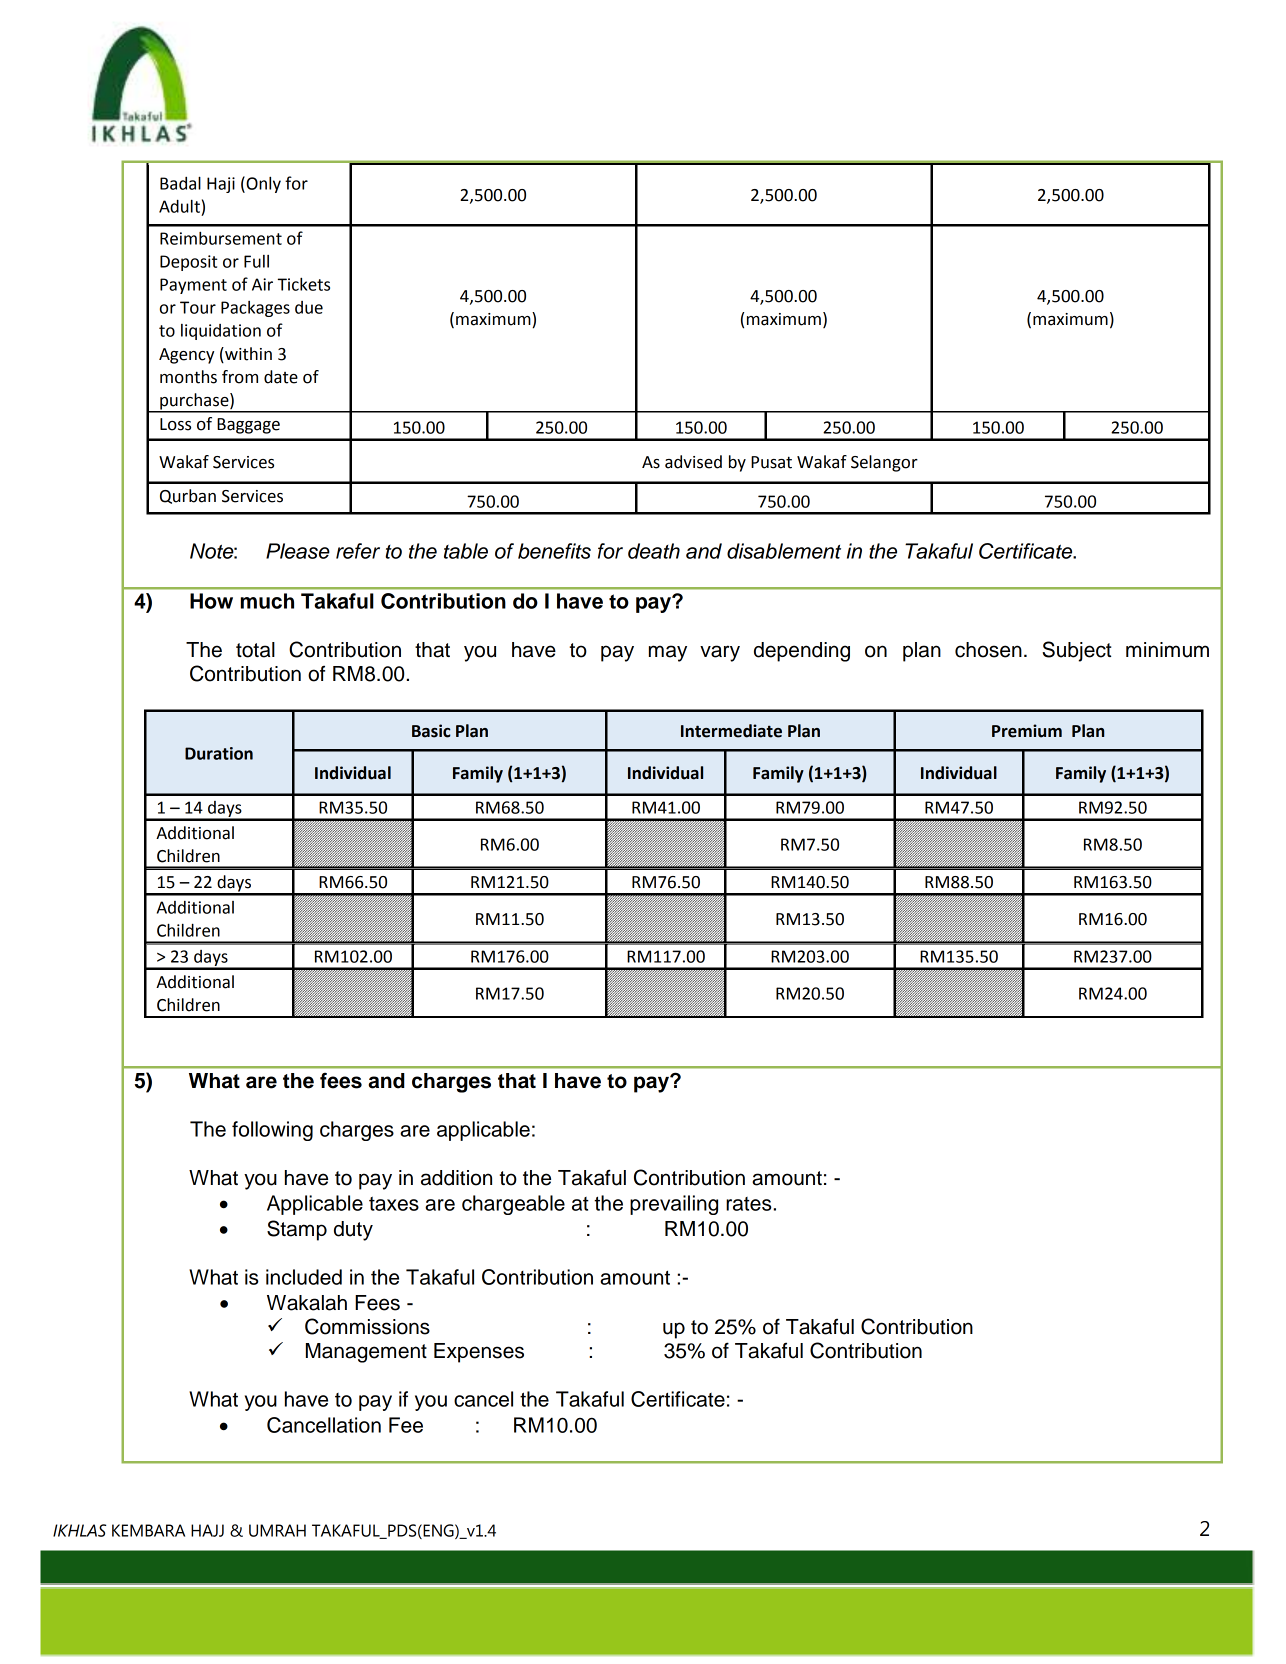  Describe the element at coordinates (884, 463) in the screenshot. I see `Selangor` at that location.
